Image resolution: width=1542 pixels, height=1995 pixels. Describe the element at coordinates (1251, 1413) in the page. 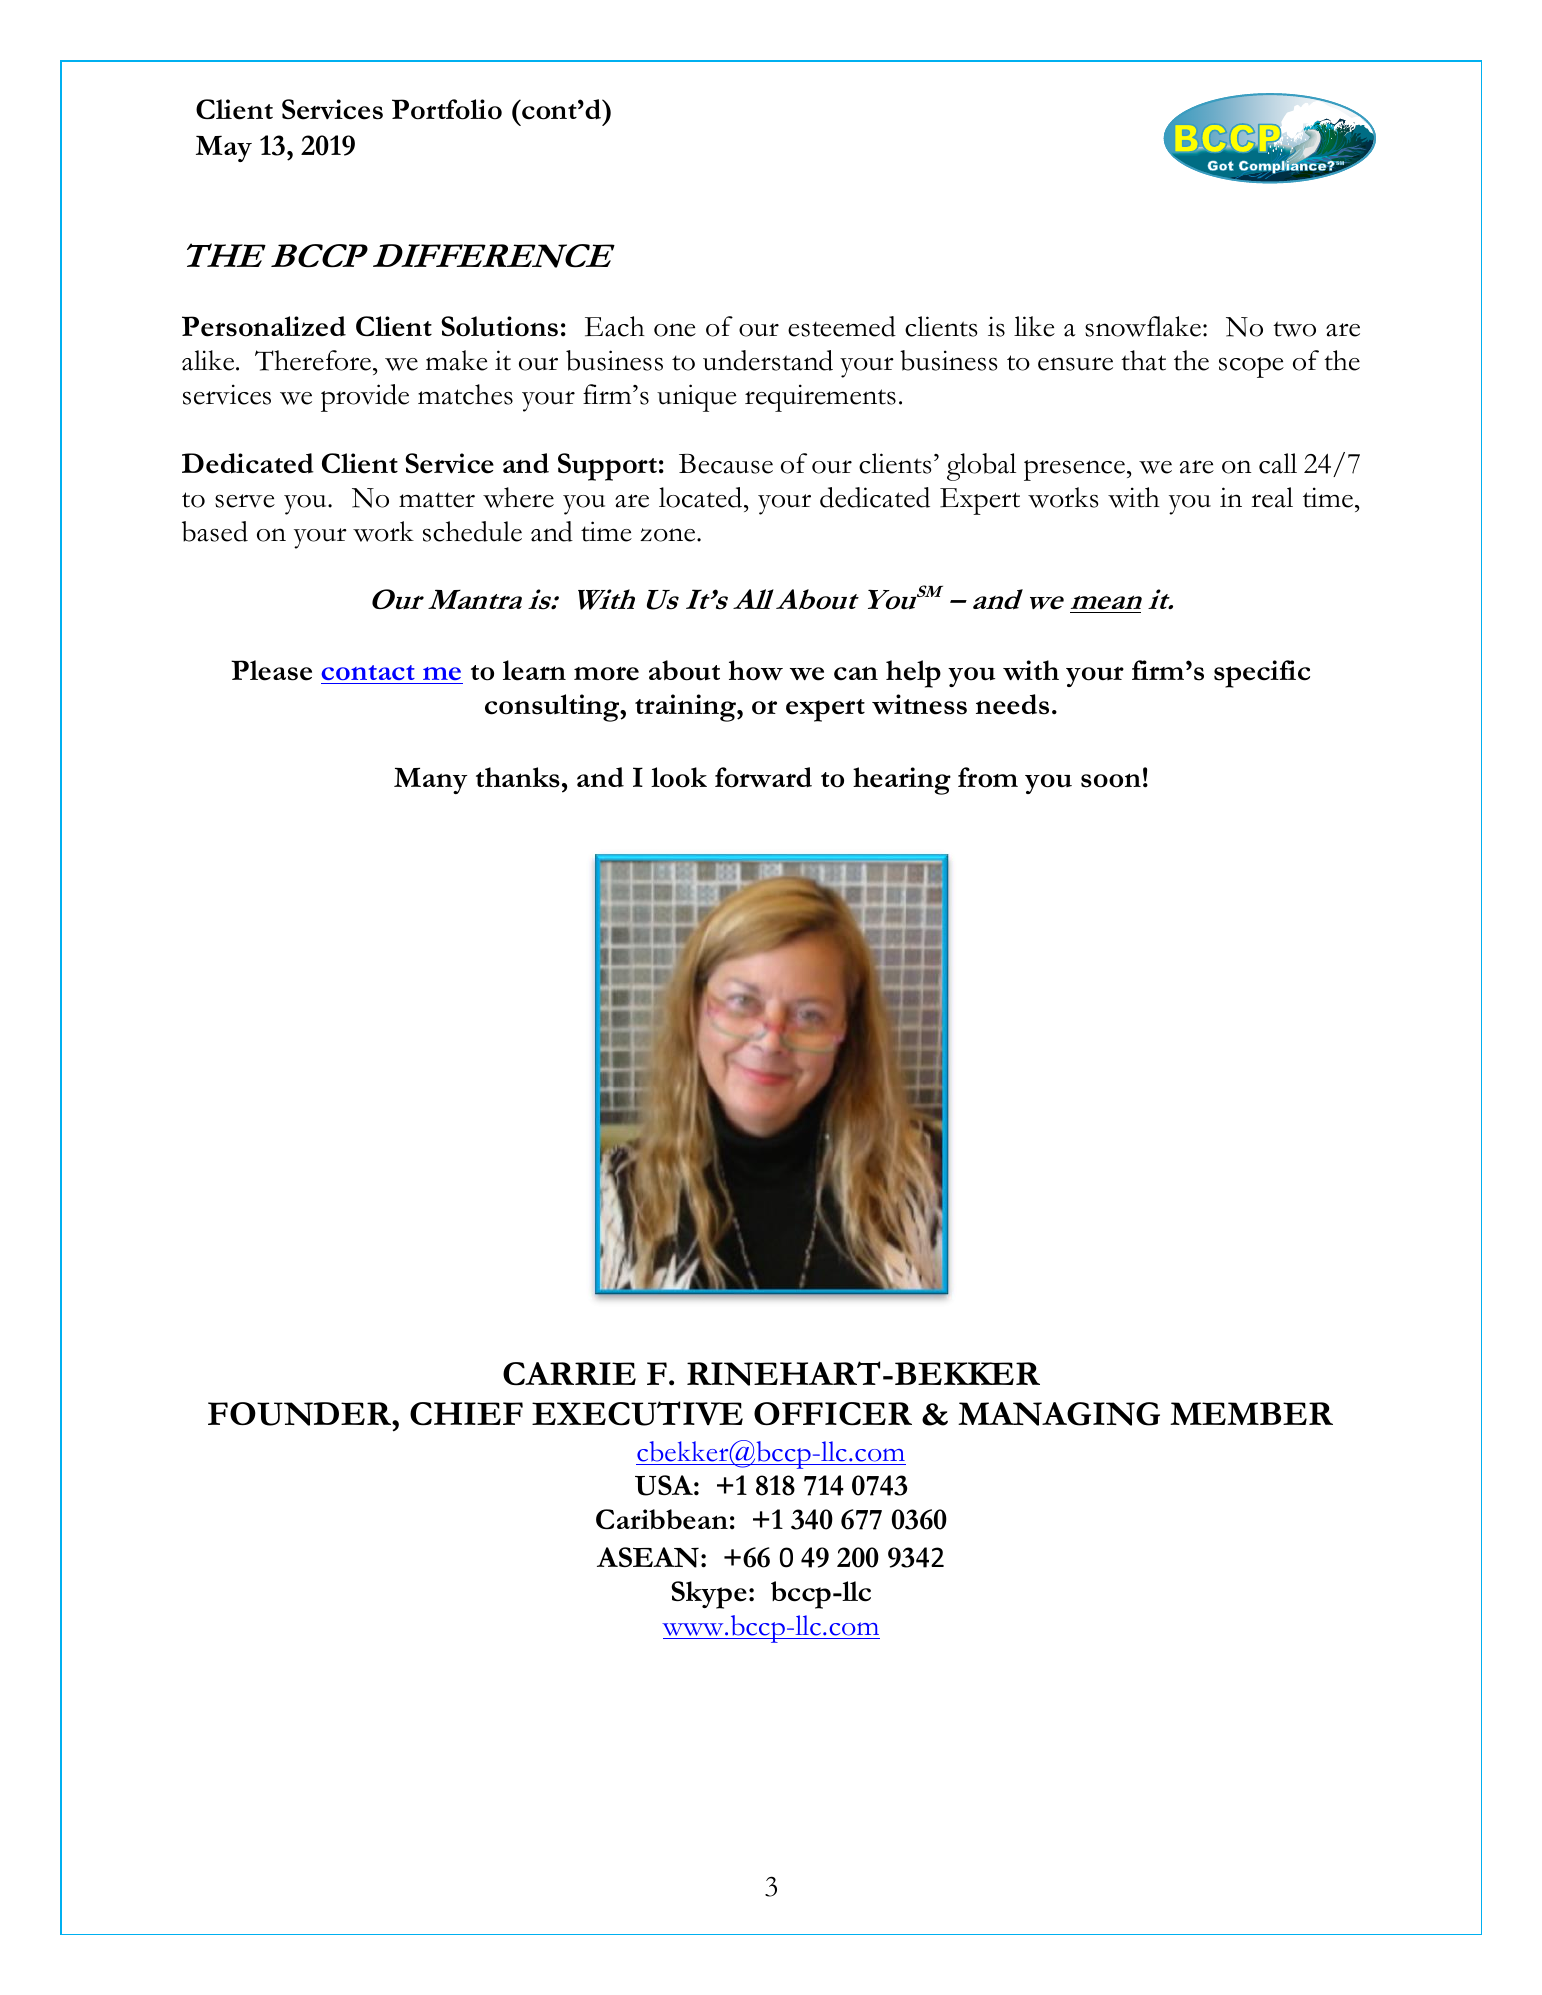

I see `MEMBER` at that location.
